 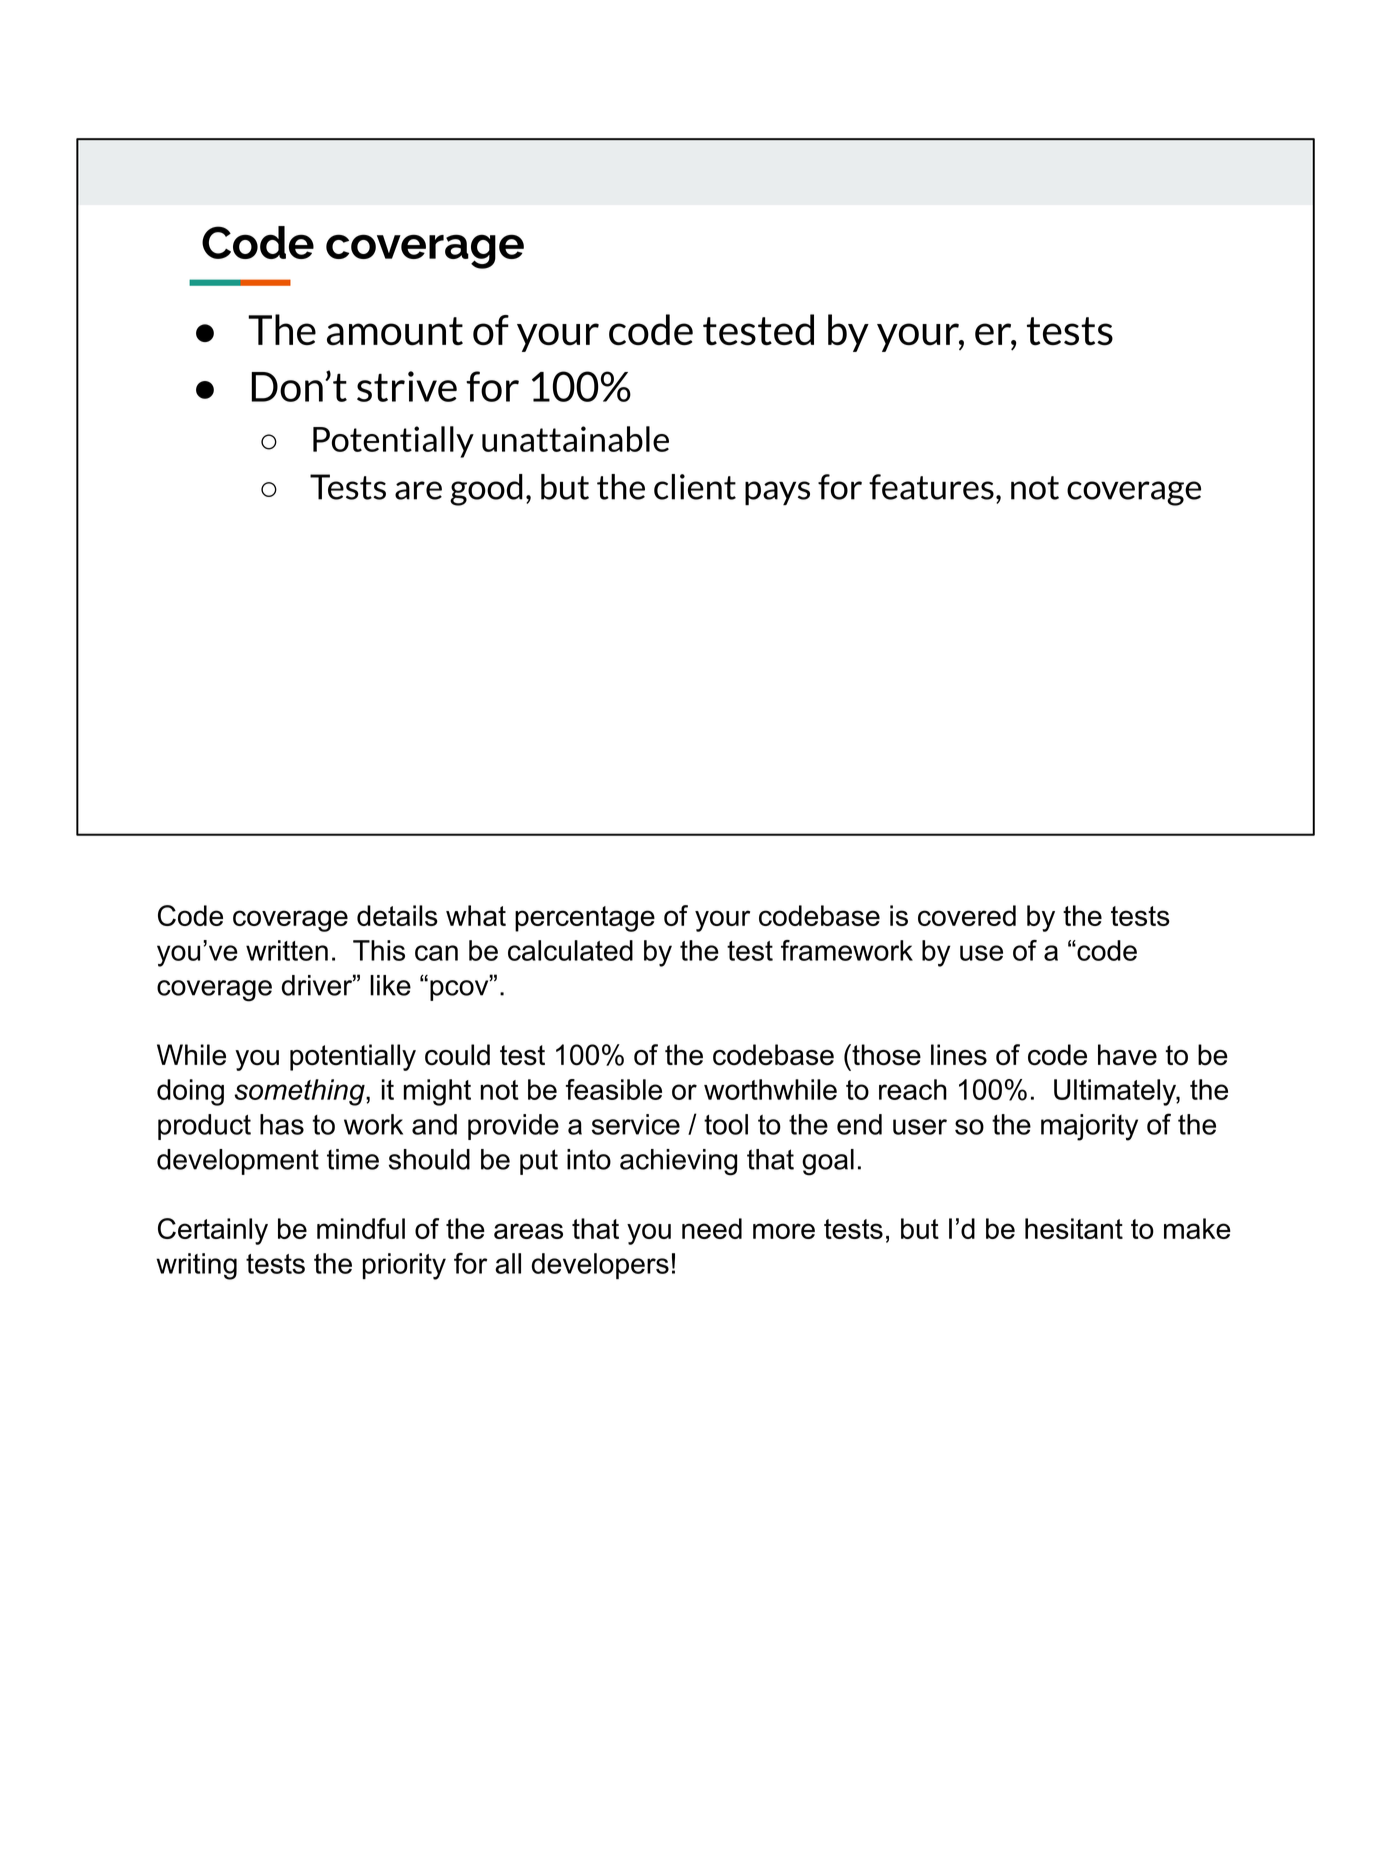 I want to click on written, so click(x=287, y=950).
